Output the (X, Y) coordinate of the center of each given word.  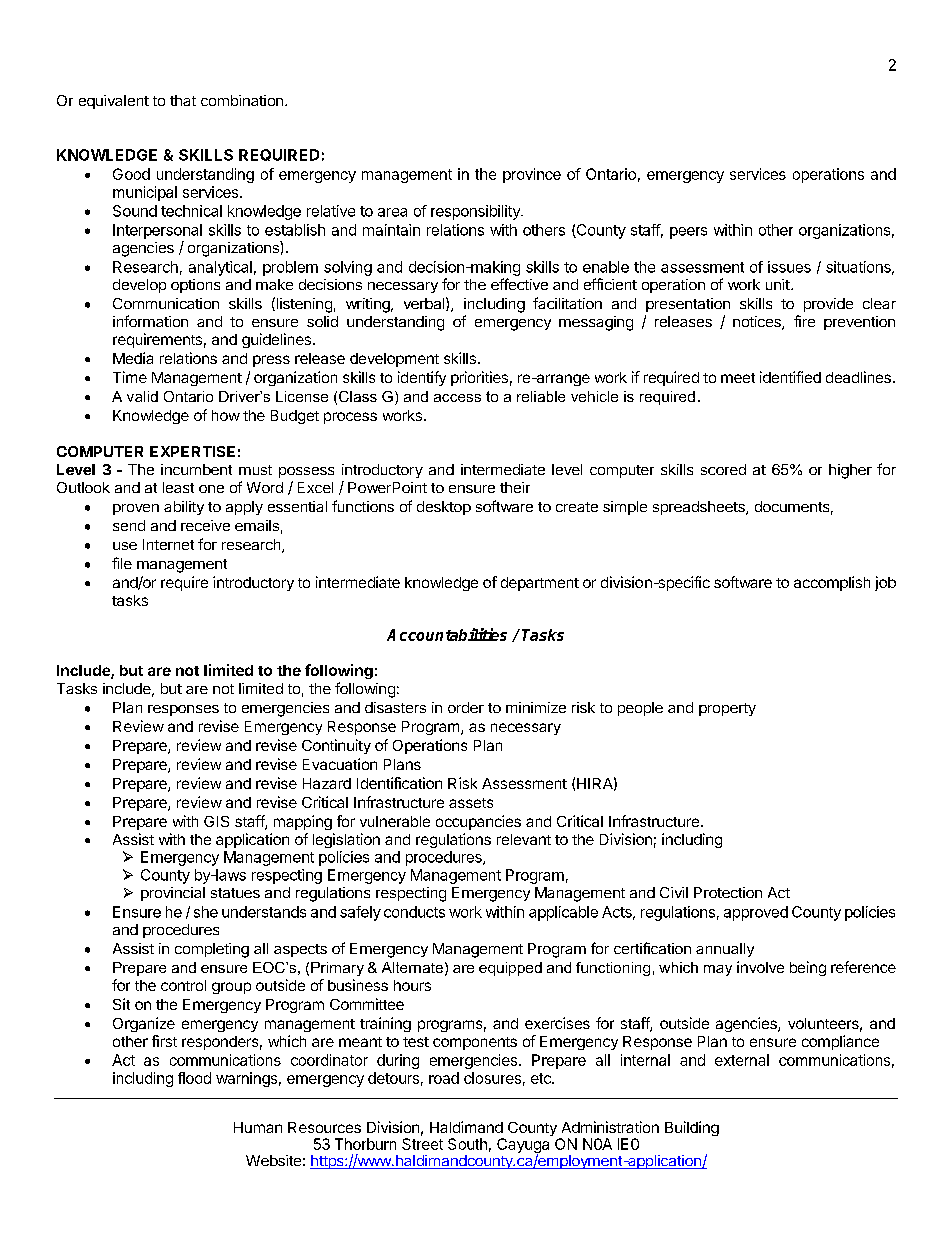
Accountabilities (447, 634)
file (122, 563)
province (532, 175)
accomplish (832, 583)
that (183, 100)
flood (194, 1078)
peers (688, 233)
